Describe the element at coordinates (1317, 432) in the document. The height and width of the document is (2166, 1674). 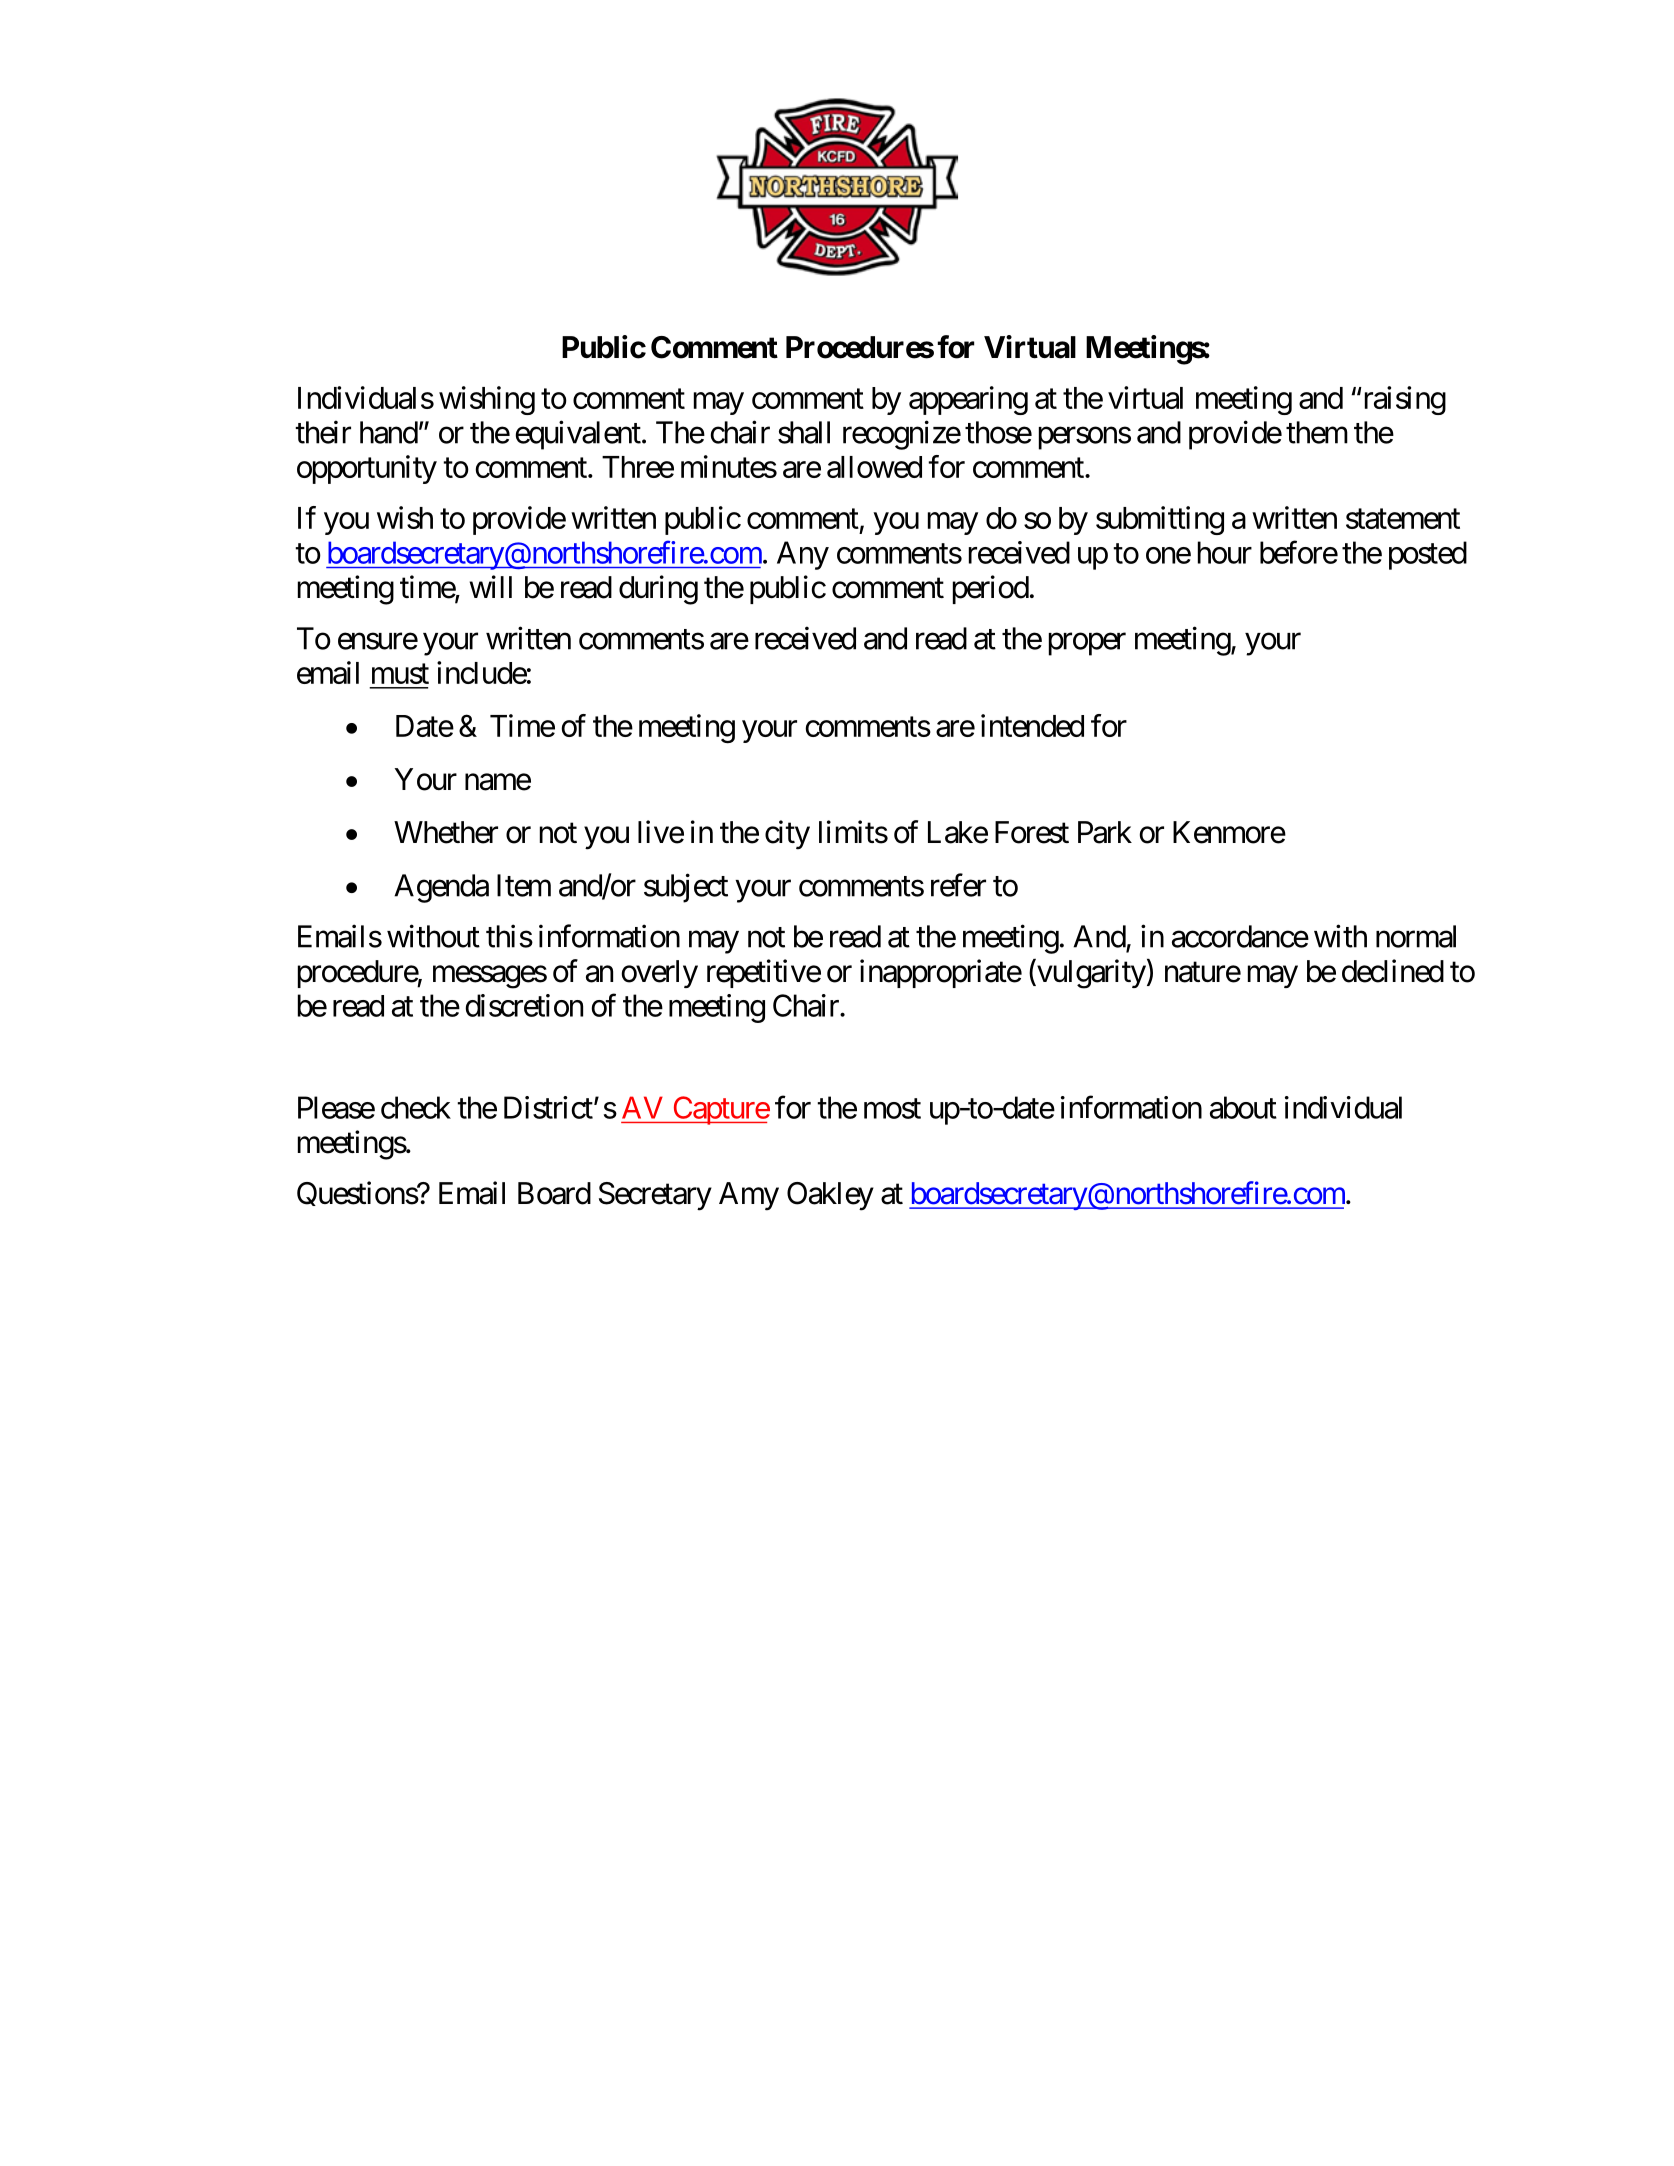
I see `them` at that location.
